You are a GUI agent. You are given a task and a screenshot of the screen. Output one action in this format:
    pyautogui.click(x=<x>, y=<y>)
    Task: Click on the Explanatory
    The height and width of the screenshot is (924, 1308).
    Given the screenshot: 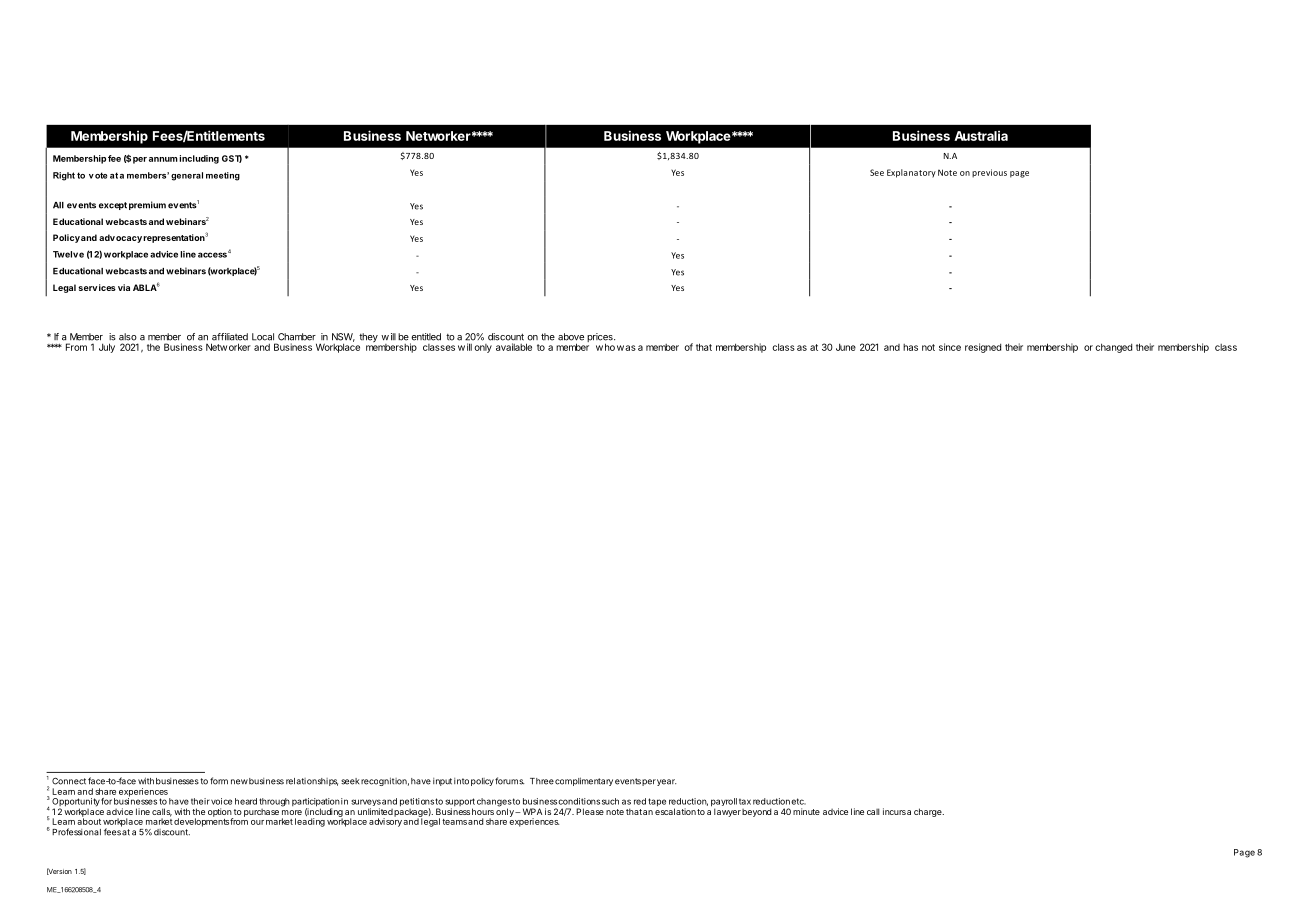 What is the action you would take?
    pyautogui.click(x=911, y=173)
